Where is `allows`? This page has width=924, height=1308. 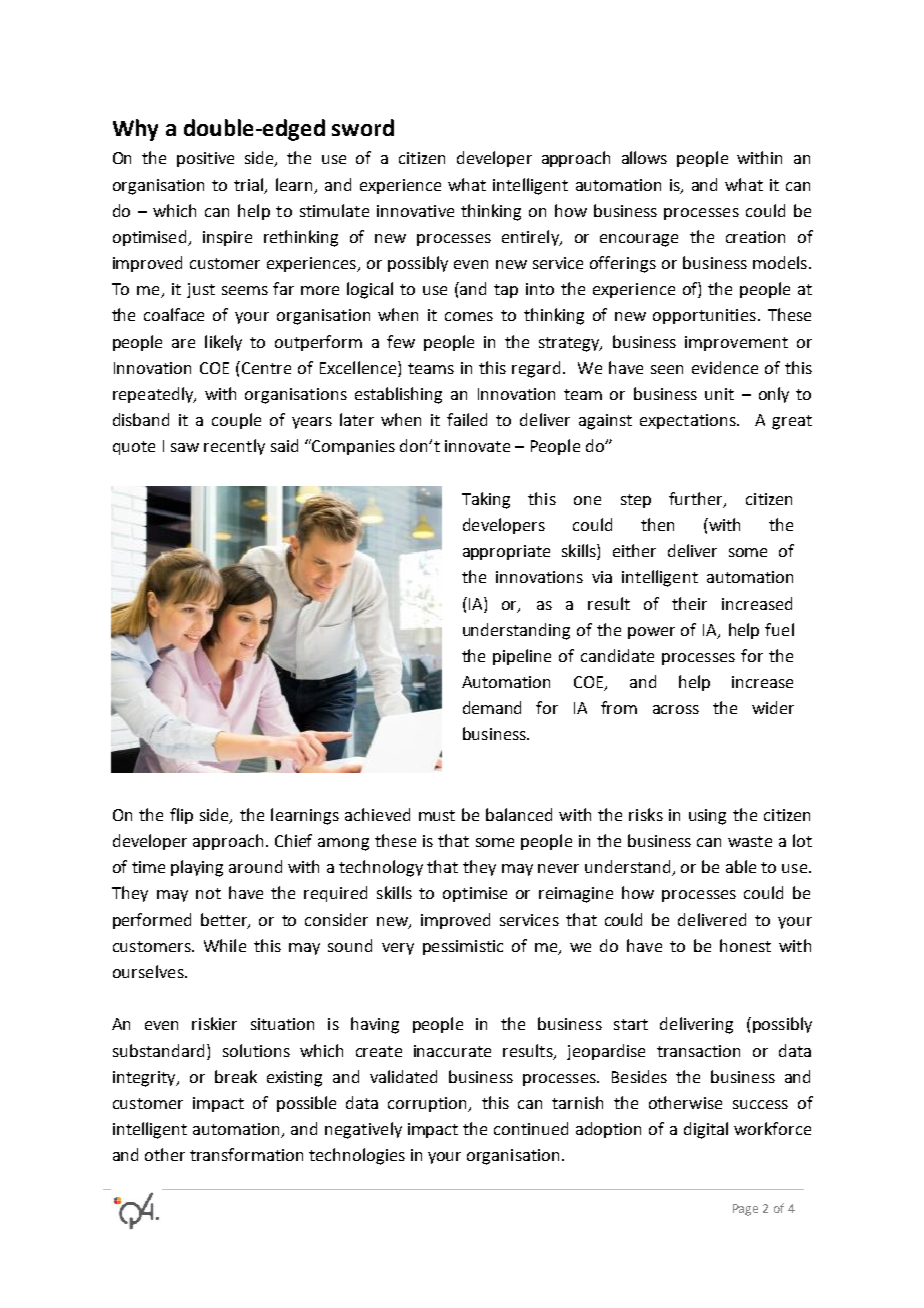 allows is located at coordinates (644, 157).
